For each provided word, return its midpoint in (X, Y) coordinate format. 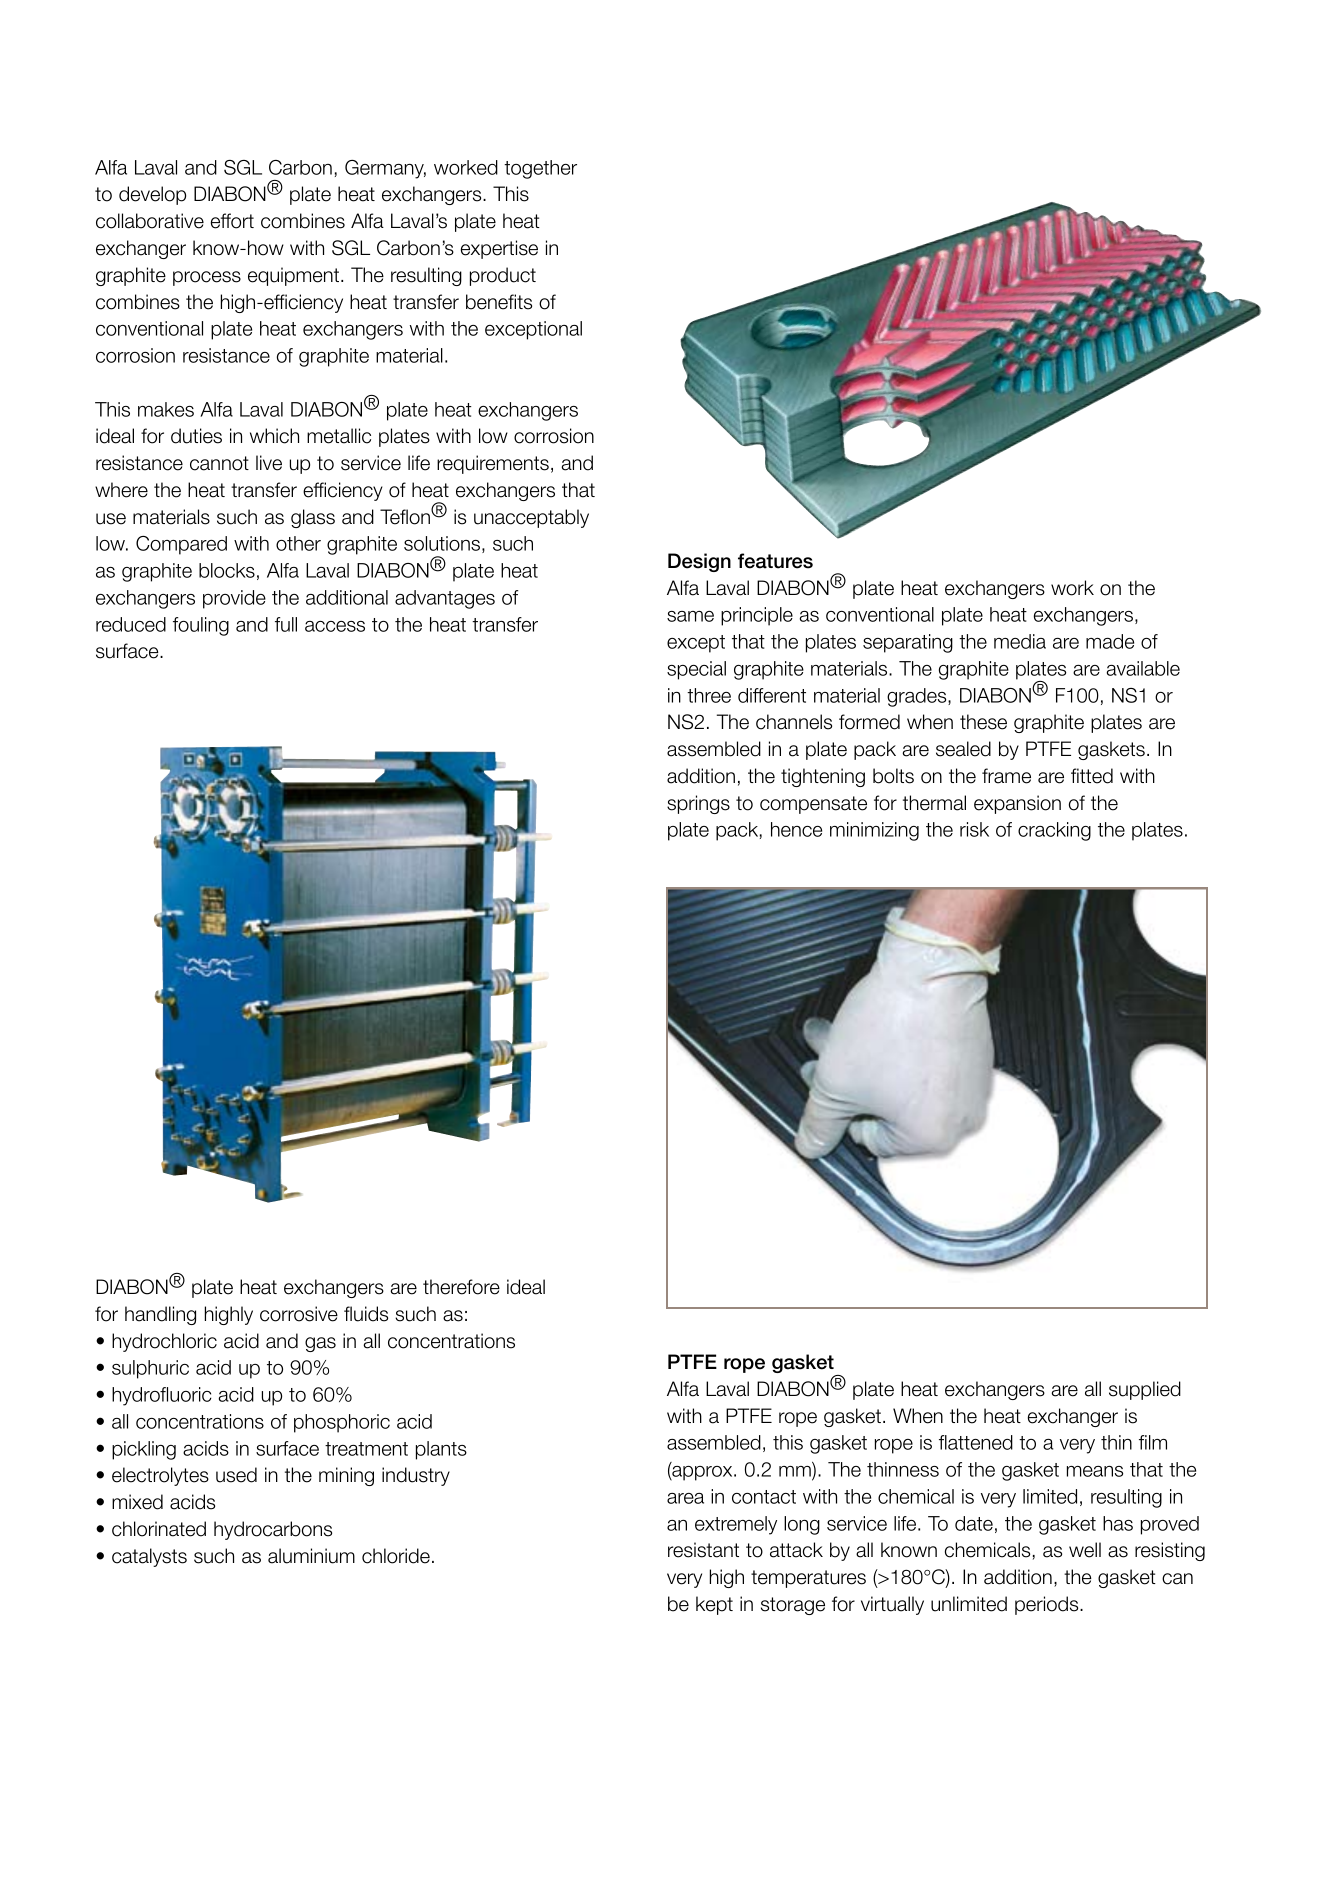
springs (698, 804)
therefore (461, 1287)
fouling (201, 626)
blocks (227, 570)
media (1020, 641)
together (540, 169)
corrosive (299, 1314)
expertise (499, 249)
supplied (1145, 1390)
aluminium (311, 1556)
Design (699, 562)
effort (232, 221)
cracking (1054, 831)
